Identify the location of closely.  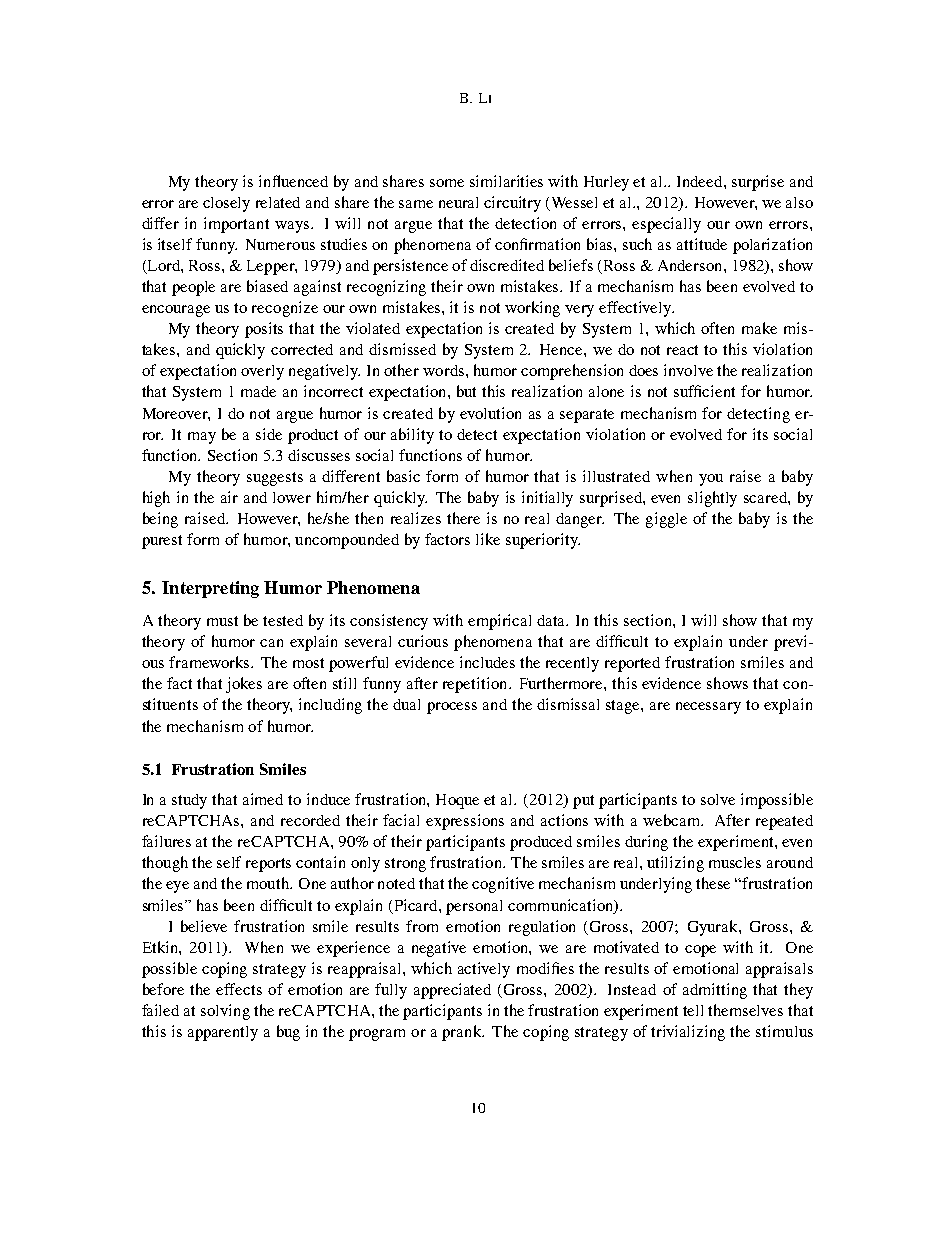
(226, 204).
